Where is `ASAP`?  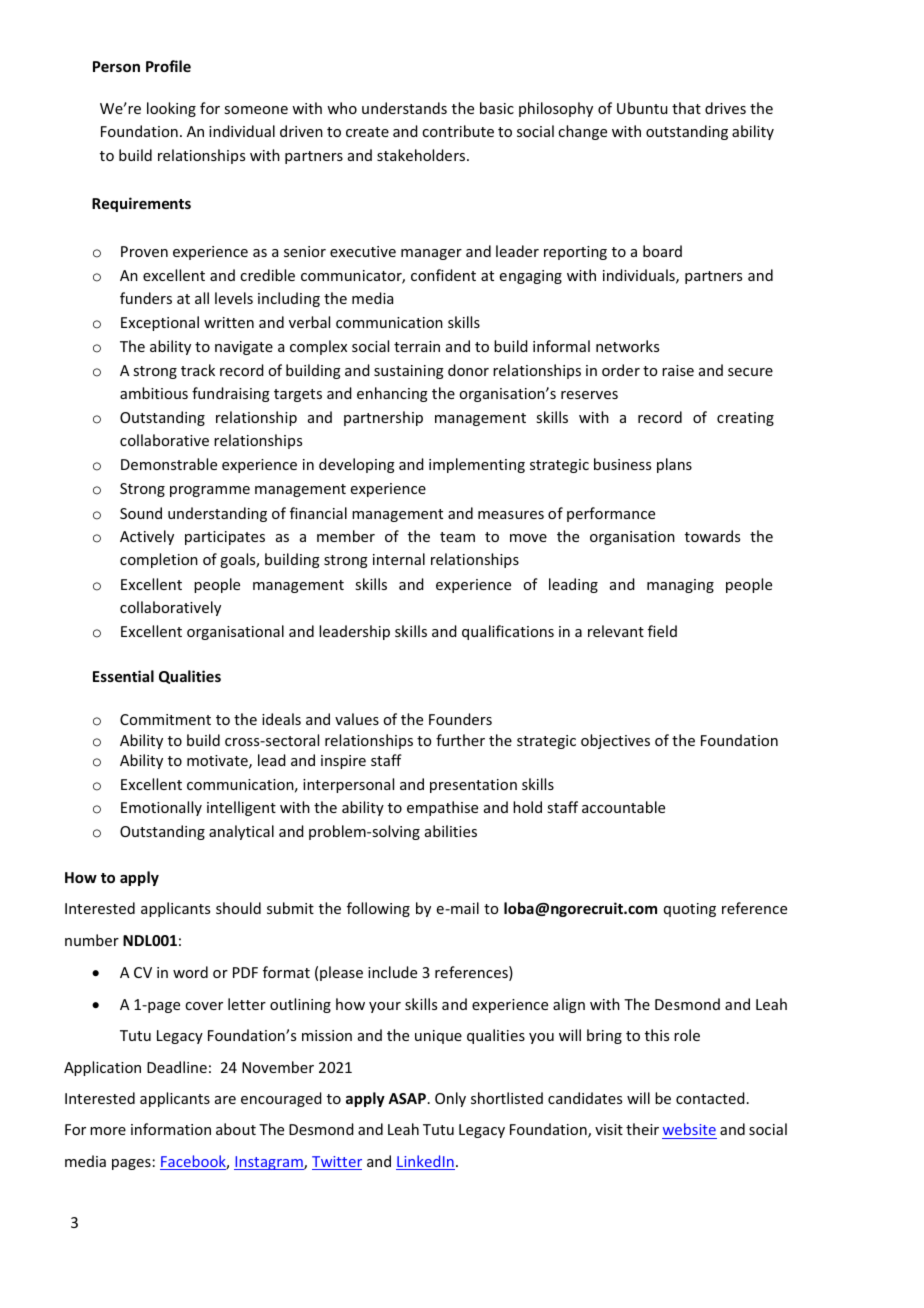 ASAP is located at coordinates (407, 1098).
